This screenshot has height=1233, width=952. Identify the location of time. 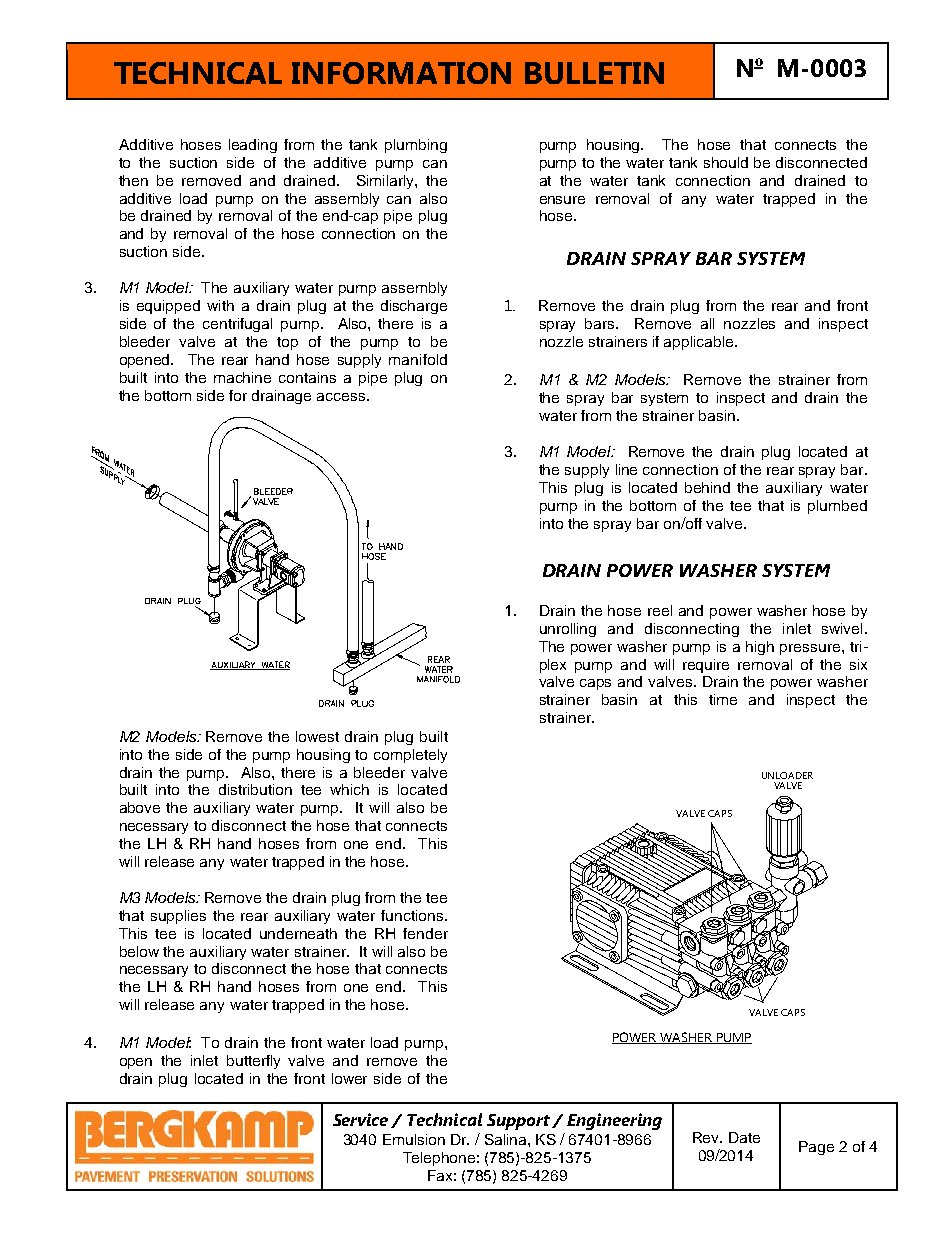
(723, 699).
